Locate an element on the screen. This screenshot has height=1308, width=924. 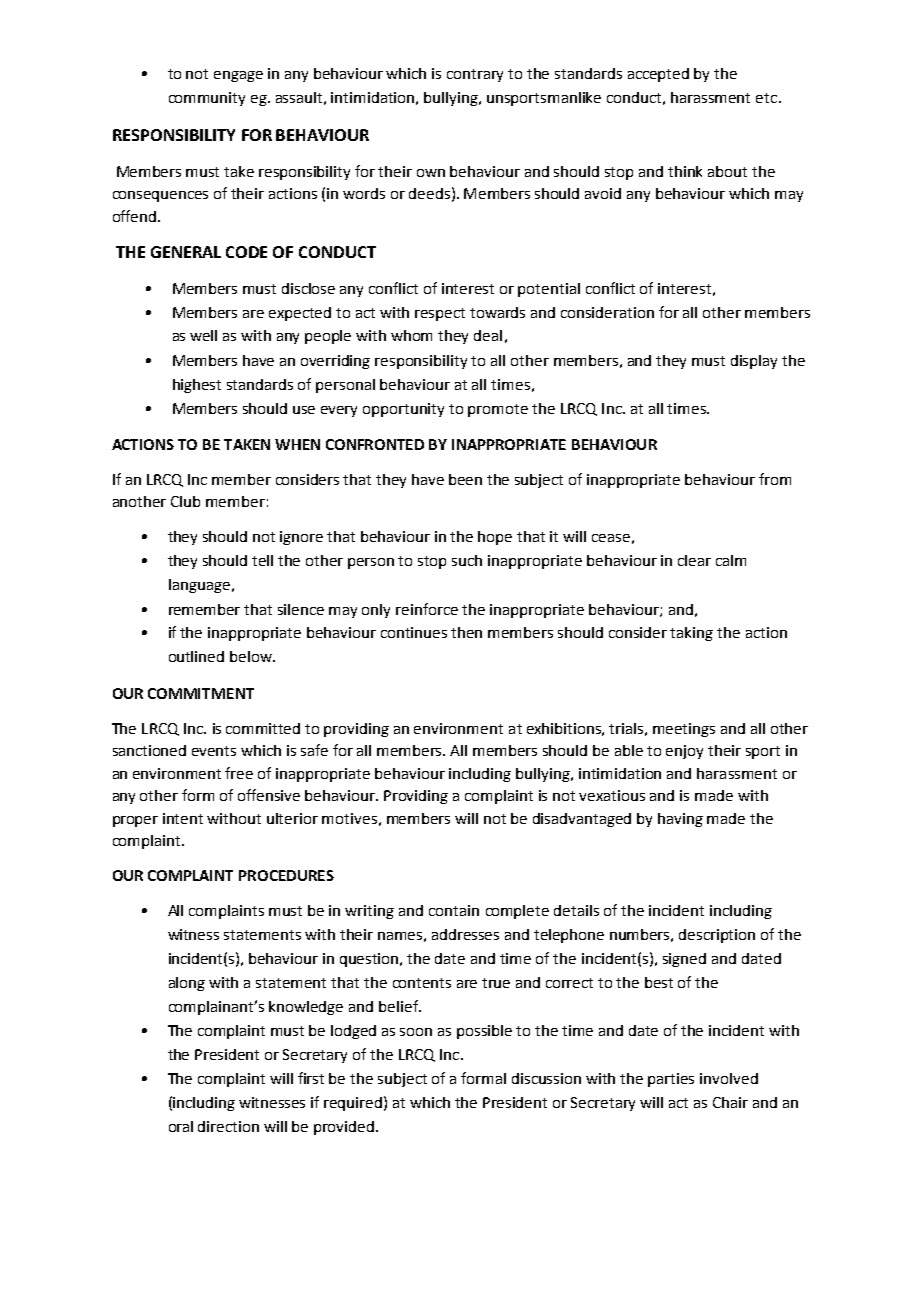
contrary is located at coordinates (475, 75).
